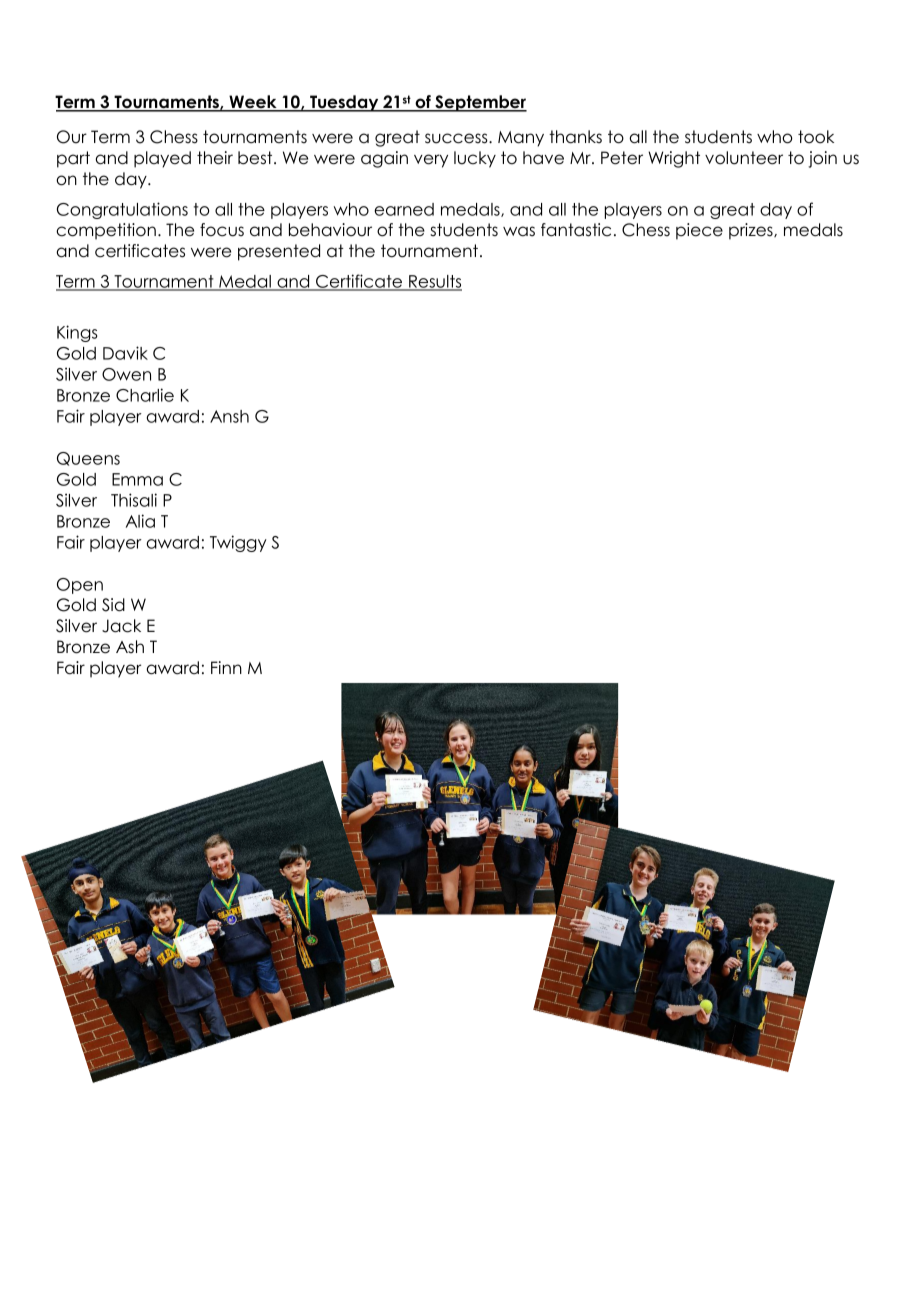 The width and height of the screenshot is (924, 1308). I want to click on Kings, so click(77, 333).
